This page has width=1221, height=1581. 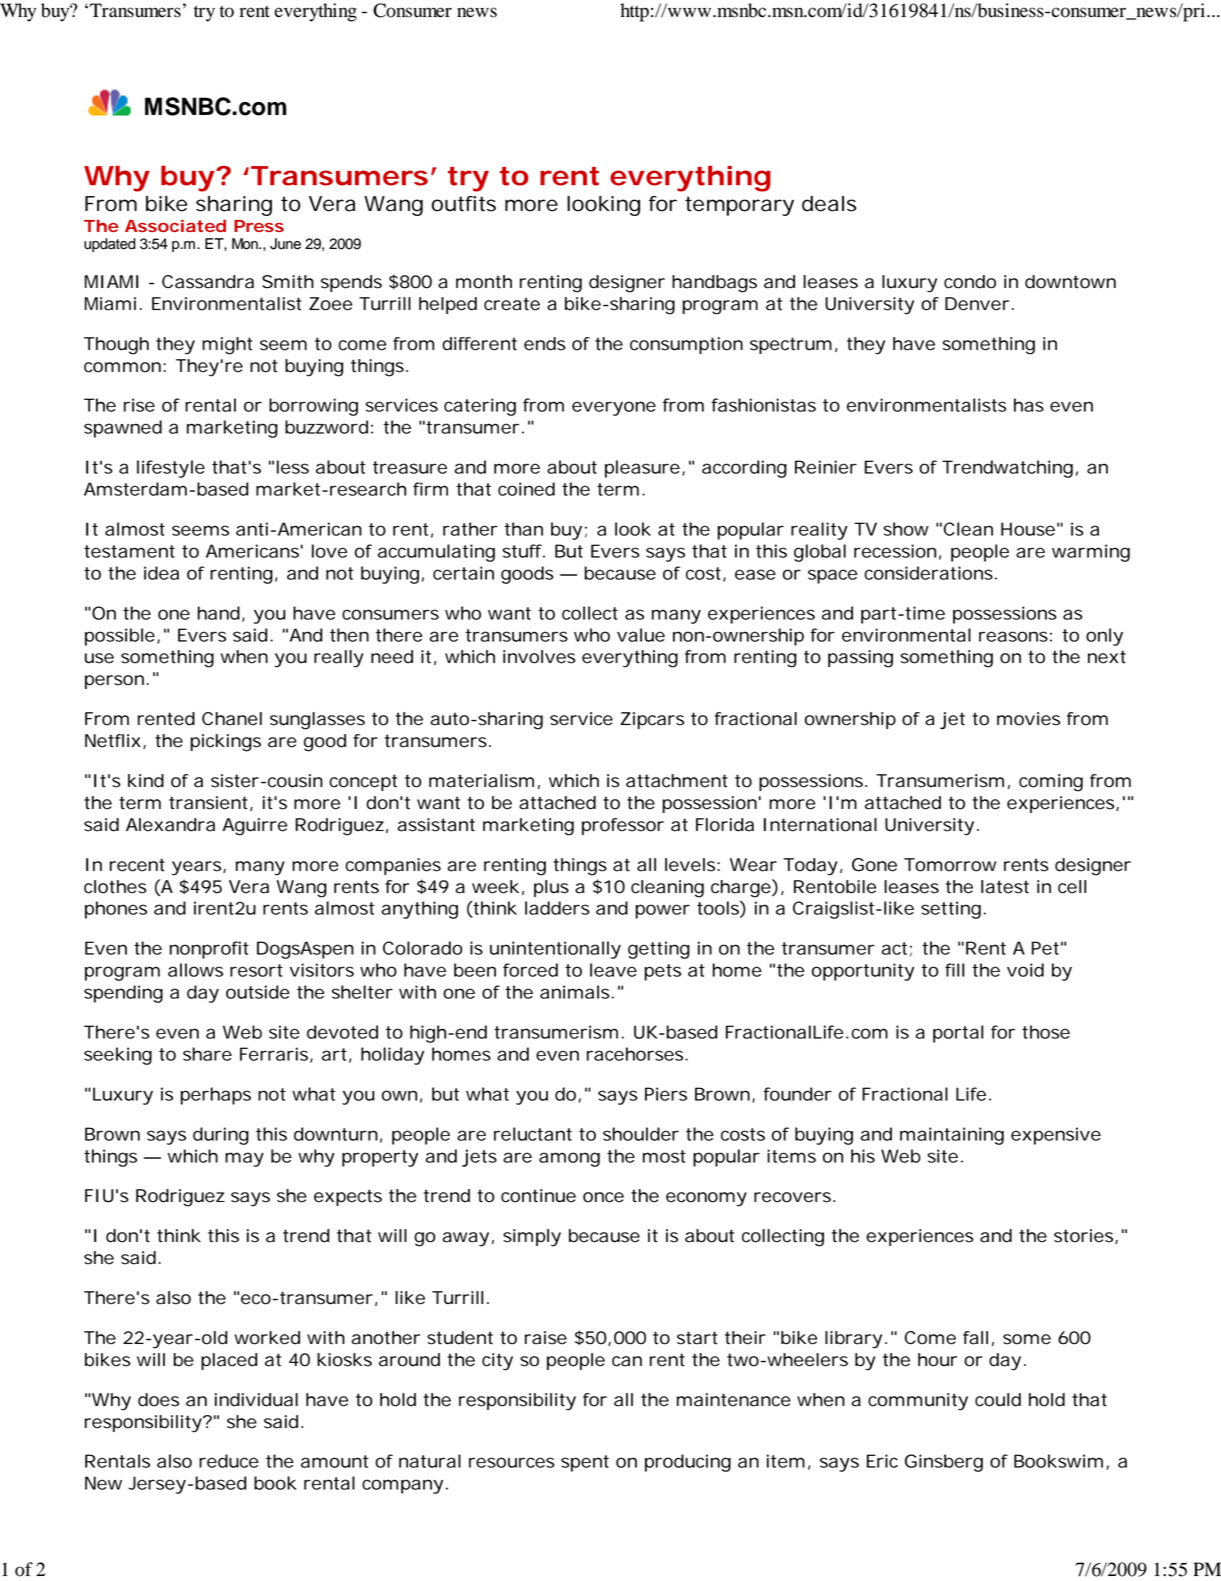 What do you see at coordinates (1013, 636) in the page?
I see `reasons` at bounding box center [1013, 636].
